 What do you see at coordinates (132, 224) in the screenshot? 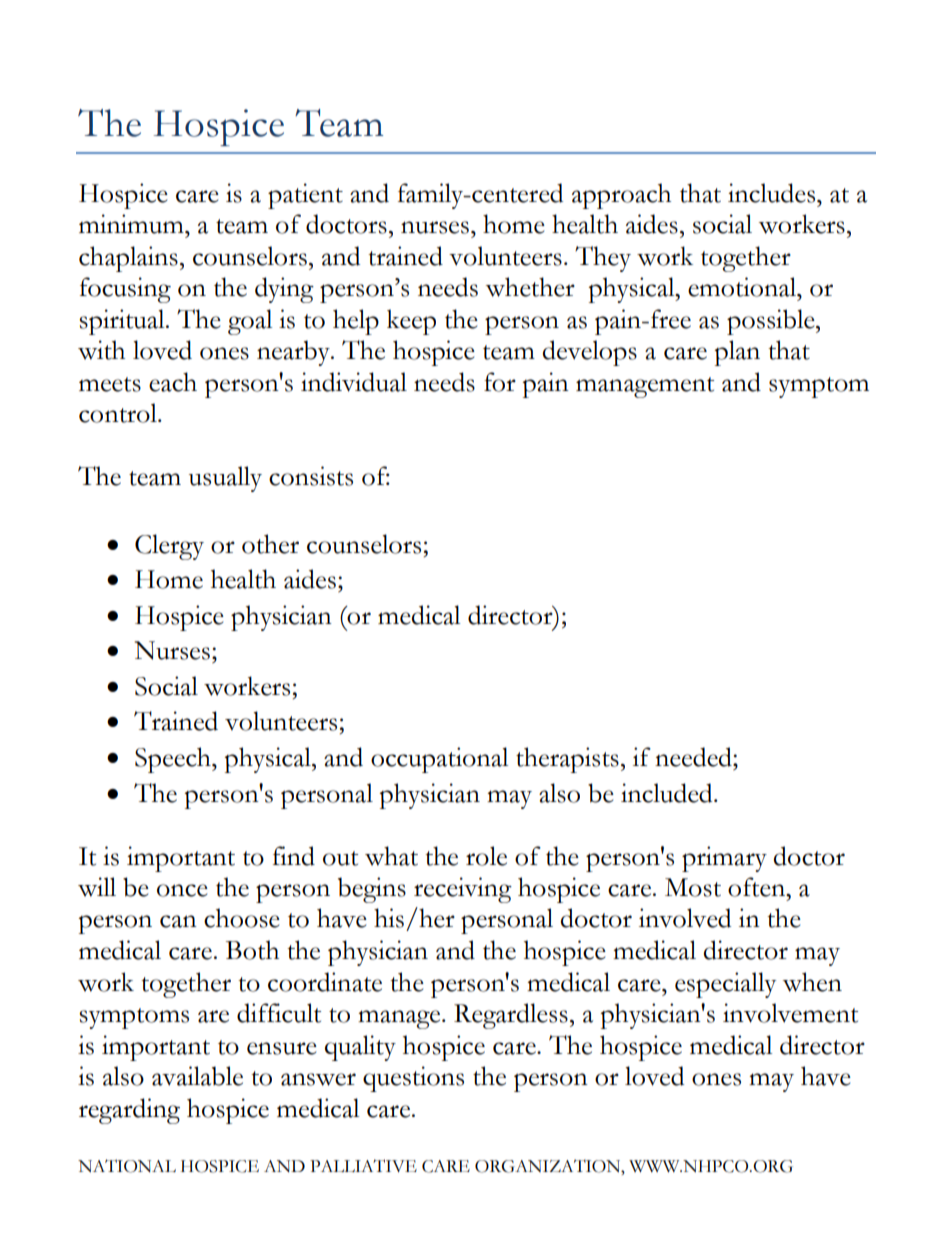
I see `minimum` at bounding box center [132, 224].
